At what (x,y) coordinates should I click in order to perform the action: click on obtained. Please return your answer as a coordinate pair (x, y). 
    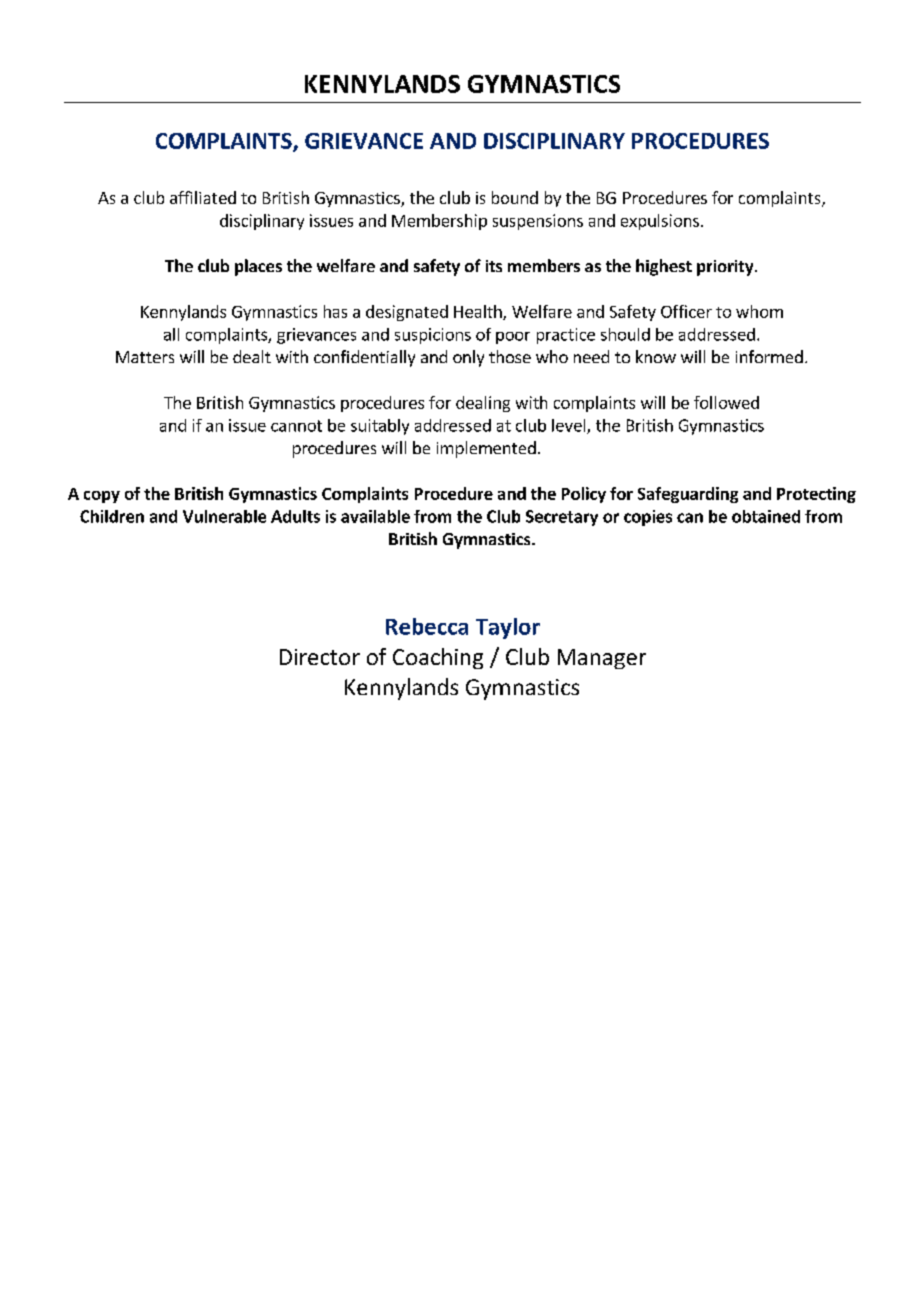
    Looking at the image, I should click on (766, 516).
